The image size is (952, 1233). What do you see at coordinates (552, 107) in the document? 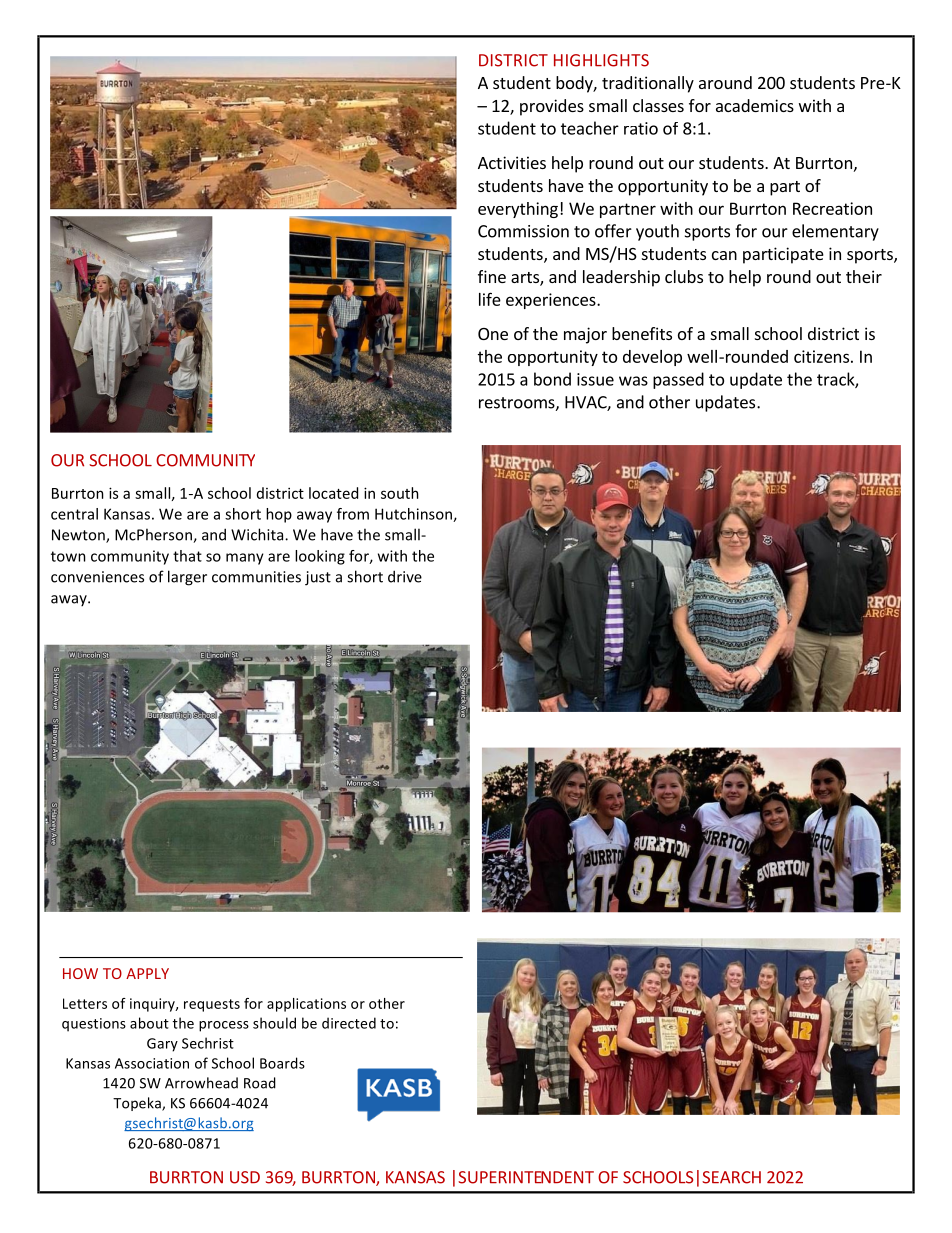
I see `provides` at bounding box center [552, 107].
